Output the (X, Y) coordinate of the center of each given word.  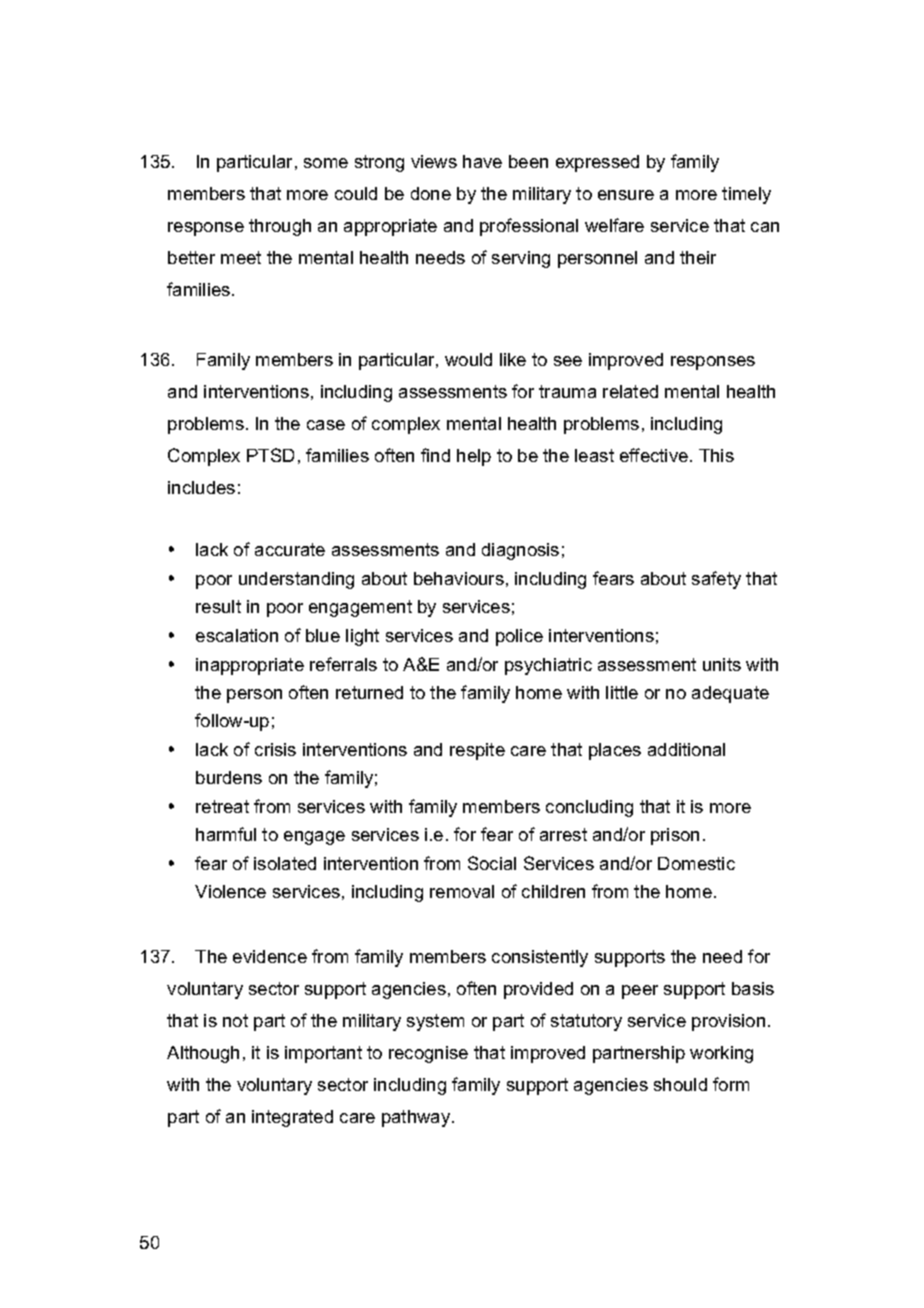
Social (492, 863)
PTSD (270, 455)
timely (746, 195)
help (474, 457)
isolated (285, 863)
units (722, 664)
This (716, 455)
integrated (292, 1118)
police (519, 637)
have (482, 161)
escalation (237, 635)
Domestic (696, 863)
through (280, 227)
